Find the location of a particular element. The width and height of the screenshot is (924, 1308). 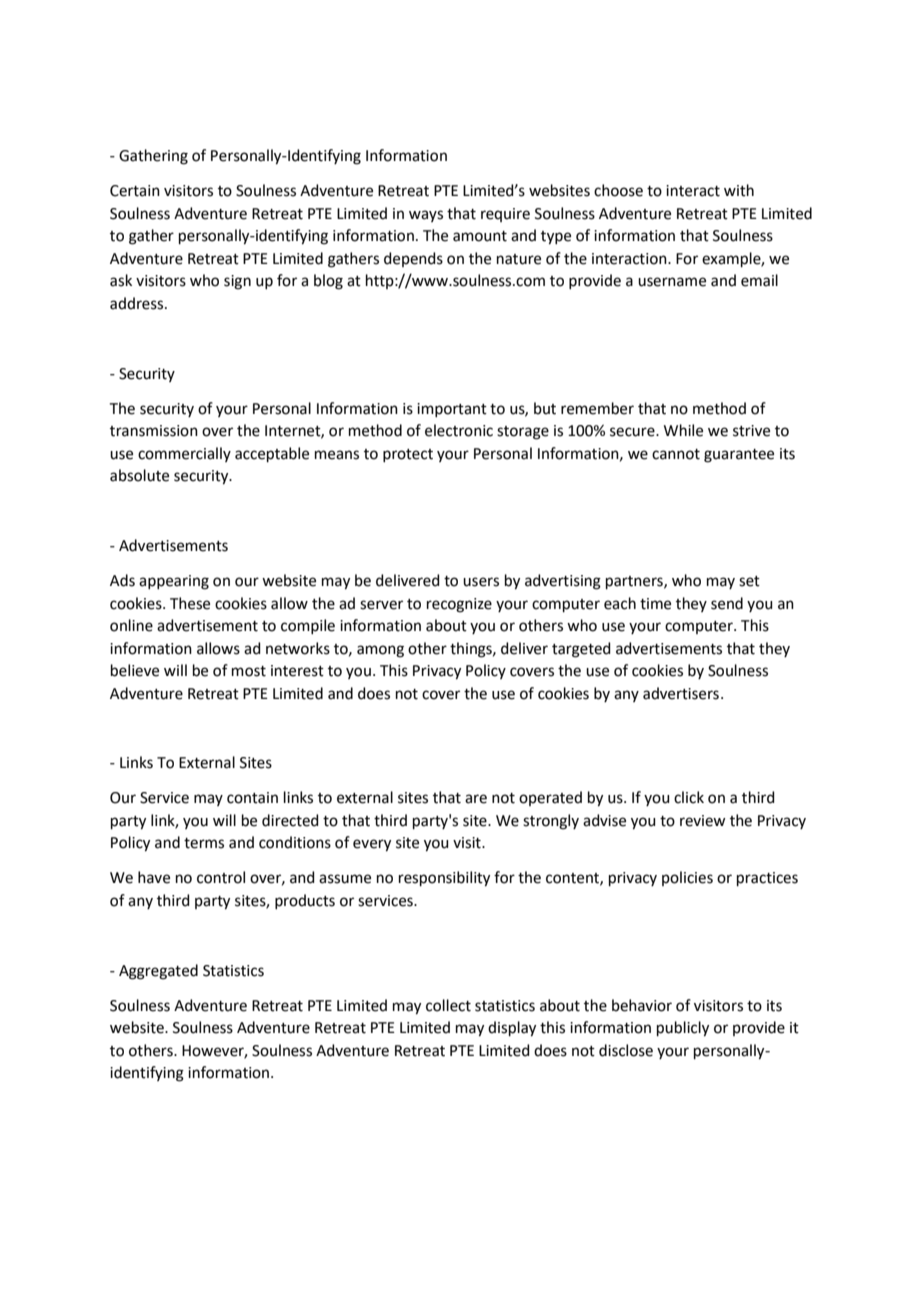

publicly is located at coordinates (683, 1029).
